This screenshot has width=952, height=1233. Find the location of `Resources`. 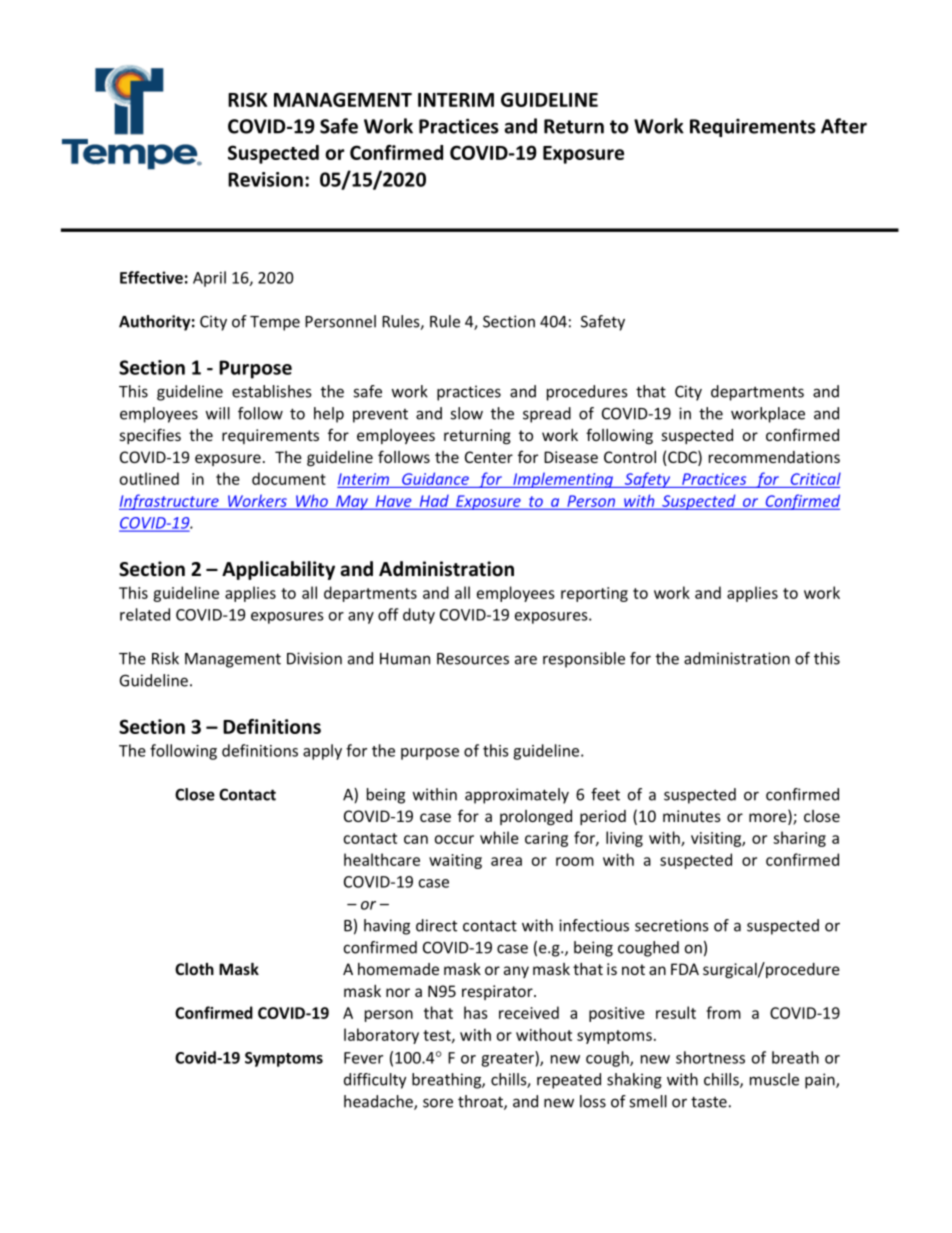

Resources is located at coordinates (473, 659).
